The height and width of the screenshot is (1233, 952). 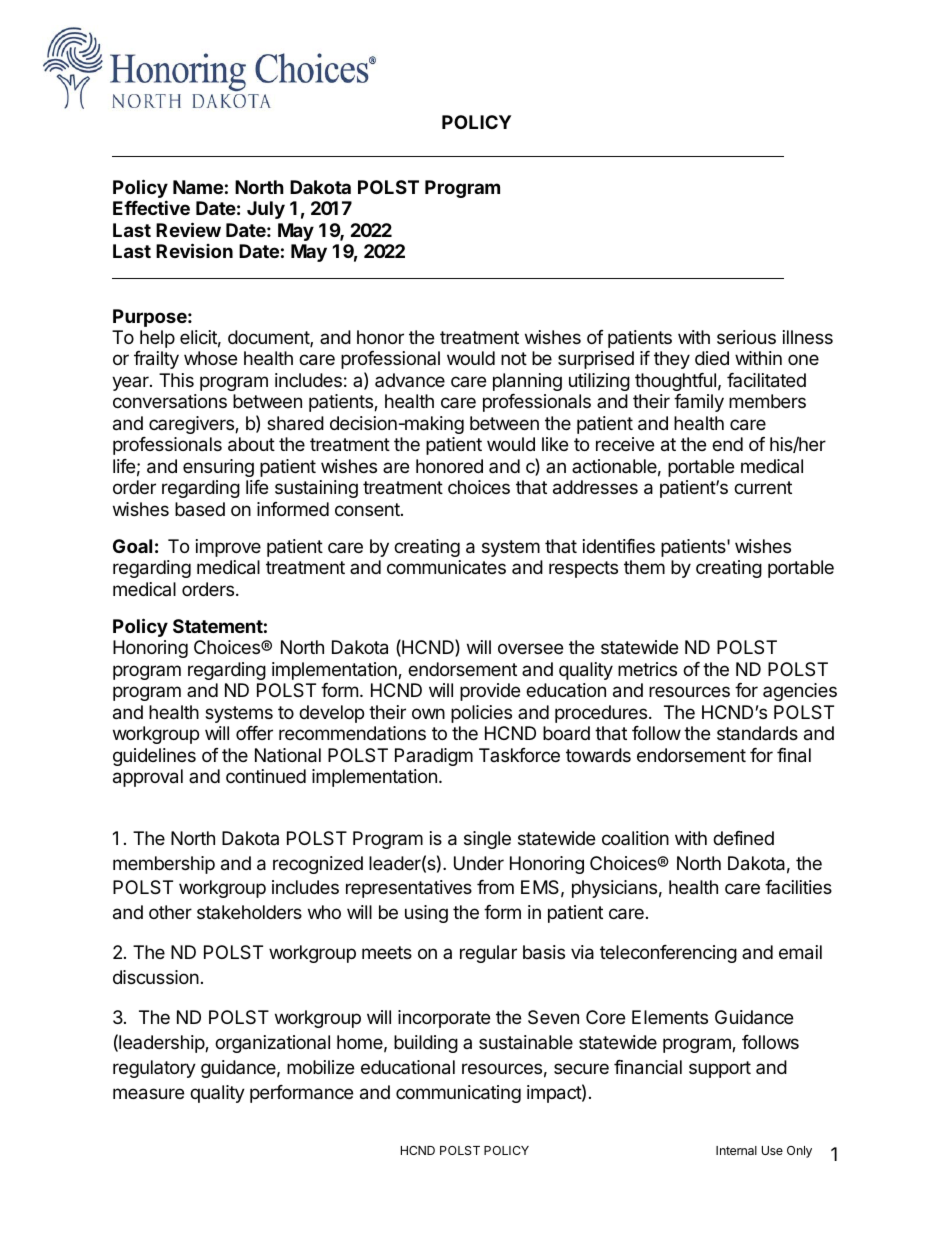 What do you see at coordinates (763, 487) in the screenshot?
I see `current` at bounding box center [763, 487].
